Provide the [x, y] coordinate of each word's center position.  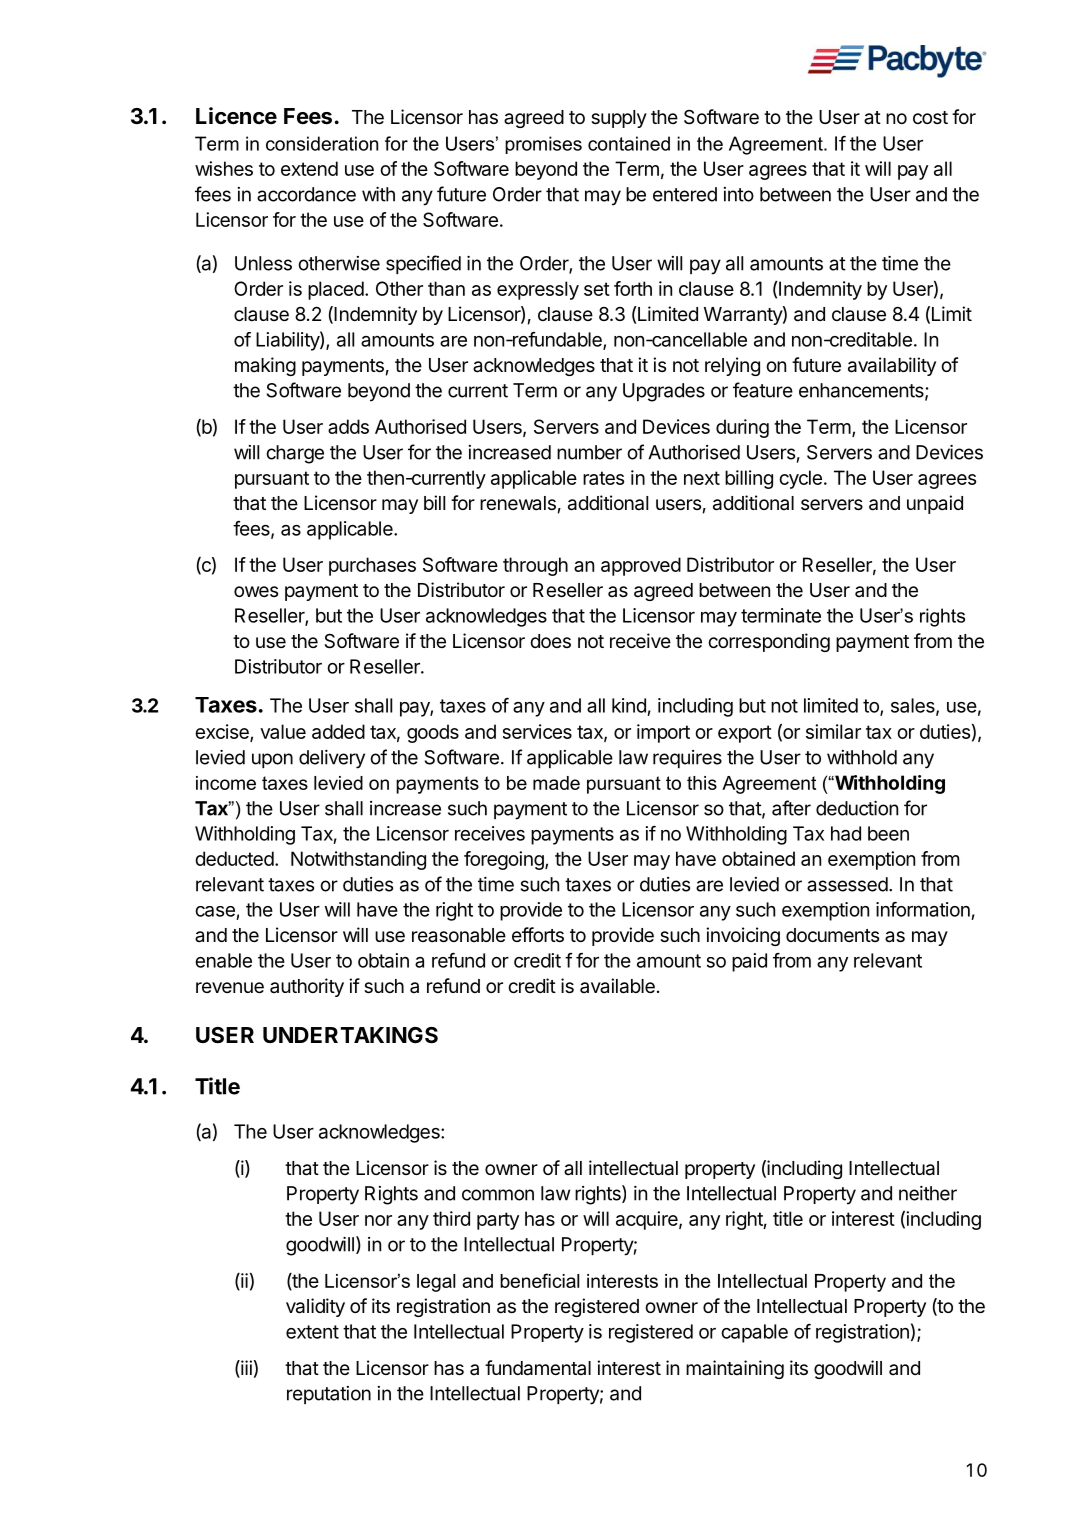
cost [930, 117]
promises [543, 145]
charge [295, 454]
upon [272, 760]
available [617, 986]
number [589, 452]
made [556, 783]
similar [833, 731]
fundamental [538, 1368]
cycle [800, 479]
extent [312, 1332]
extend [309, 168]
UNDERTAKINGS [350, 1035]
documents [832, 935]
